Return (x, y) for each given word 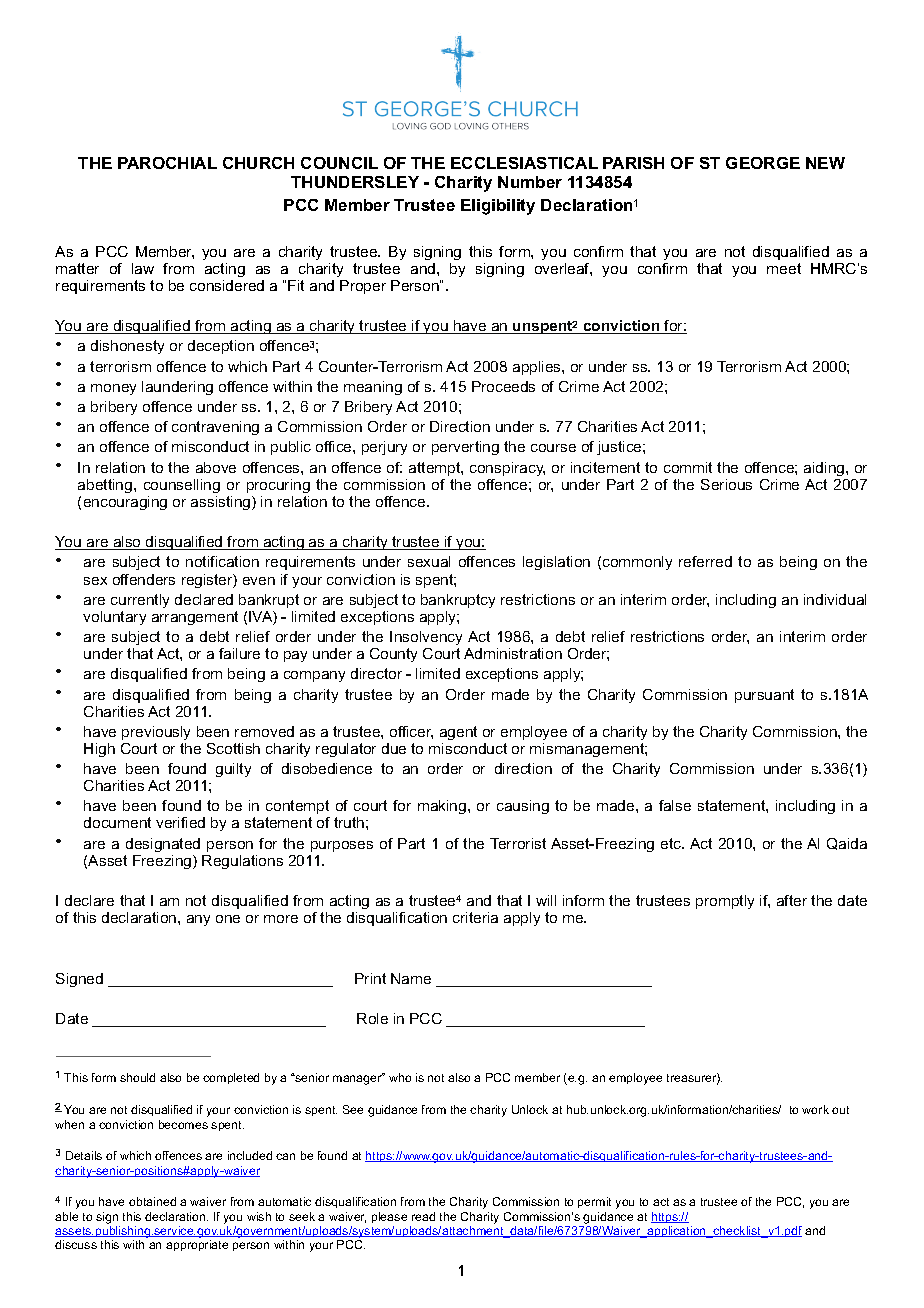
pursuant (764, 696)
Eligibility (498, 207)
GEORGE (763, 163)
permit (594, 1202)
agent (458, 733)
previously (156, 733)
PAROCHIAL (167, 163)
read (423, 1216)
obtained (152, 1201)
